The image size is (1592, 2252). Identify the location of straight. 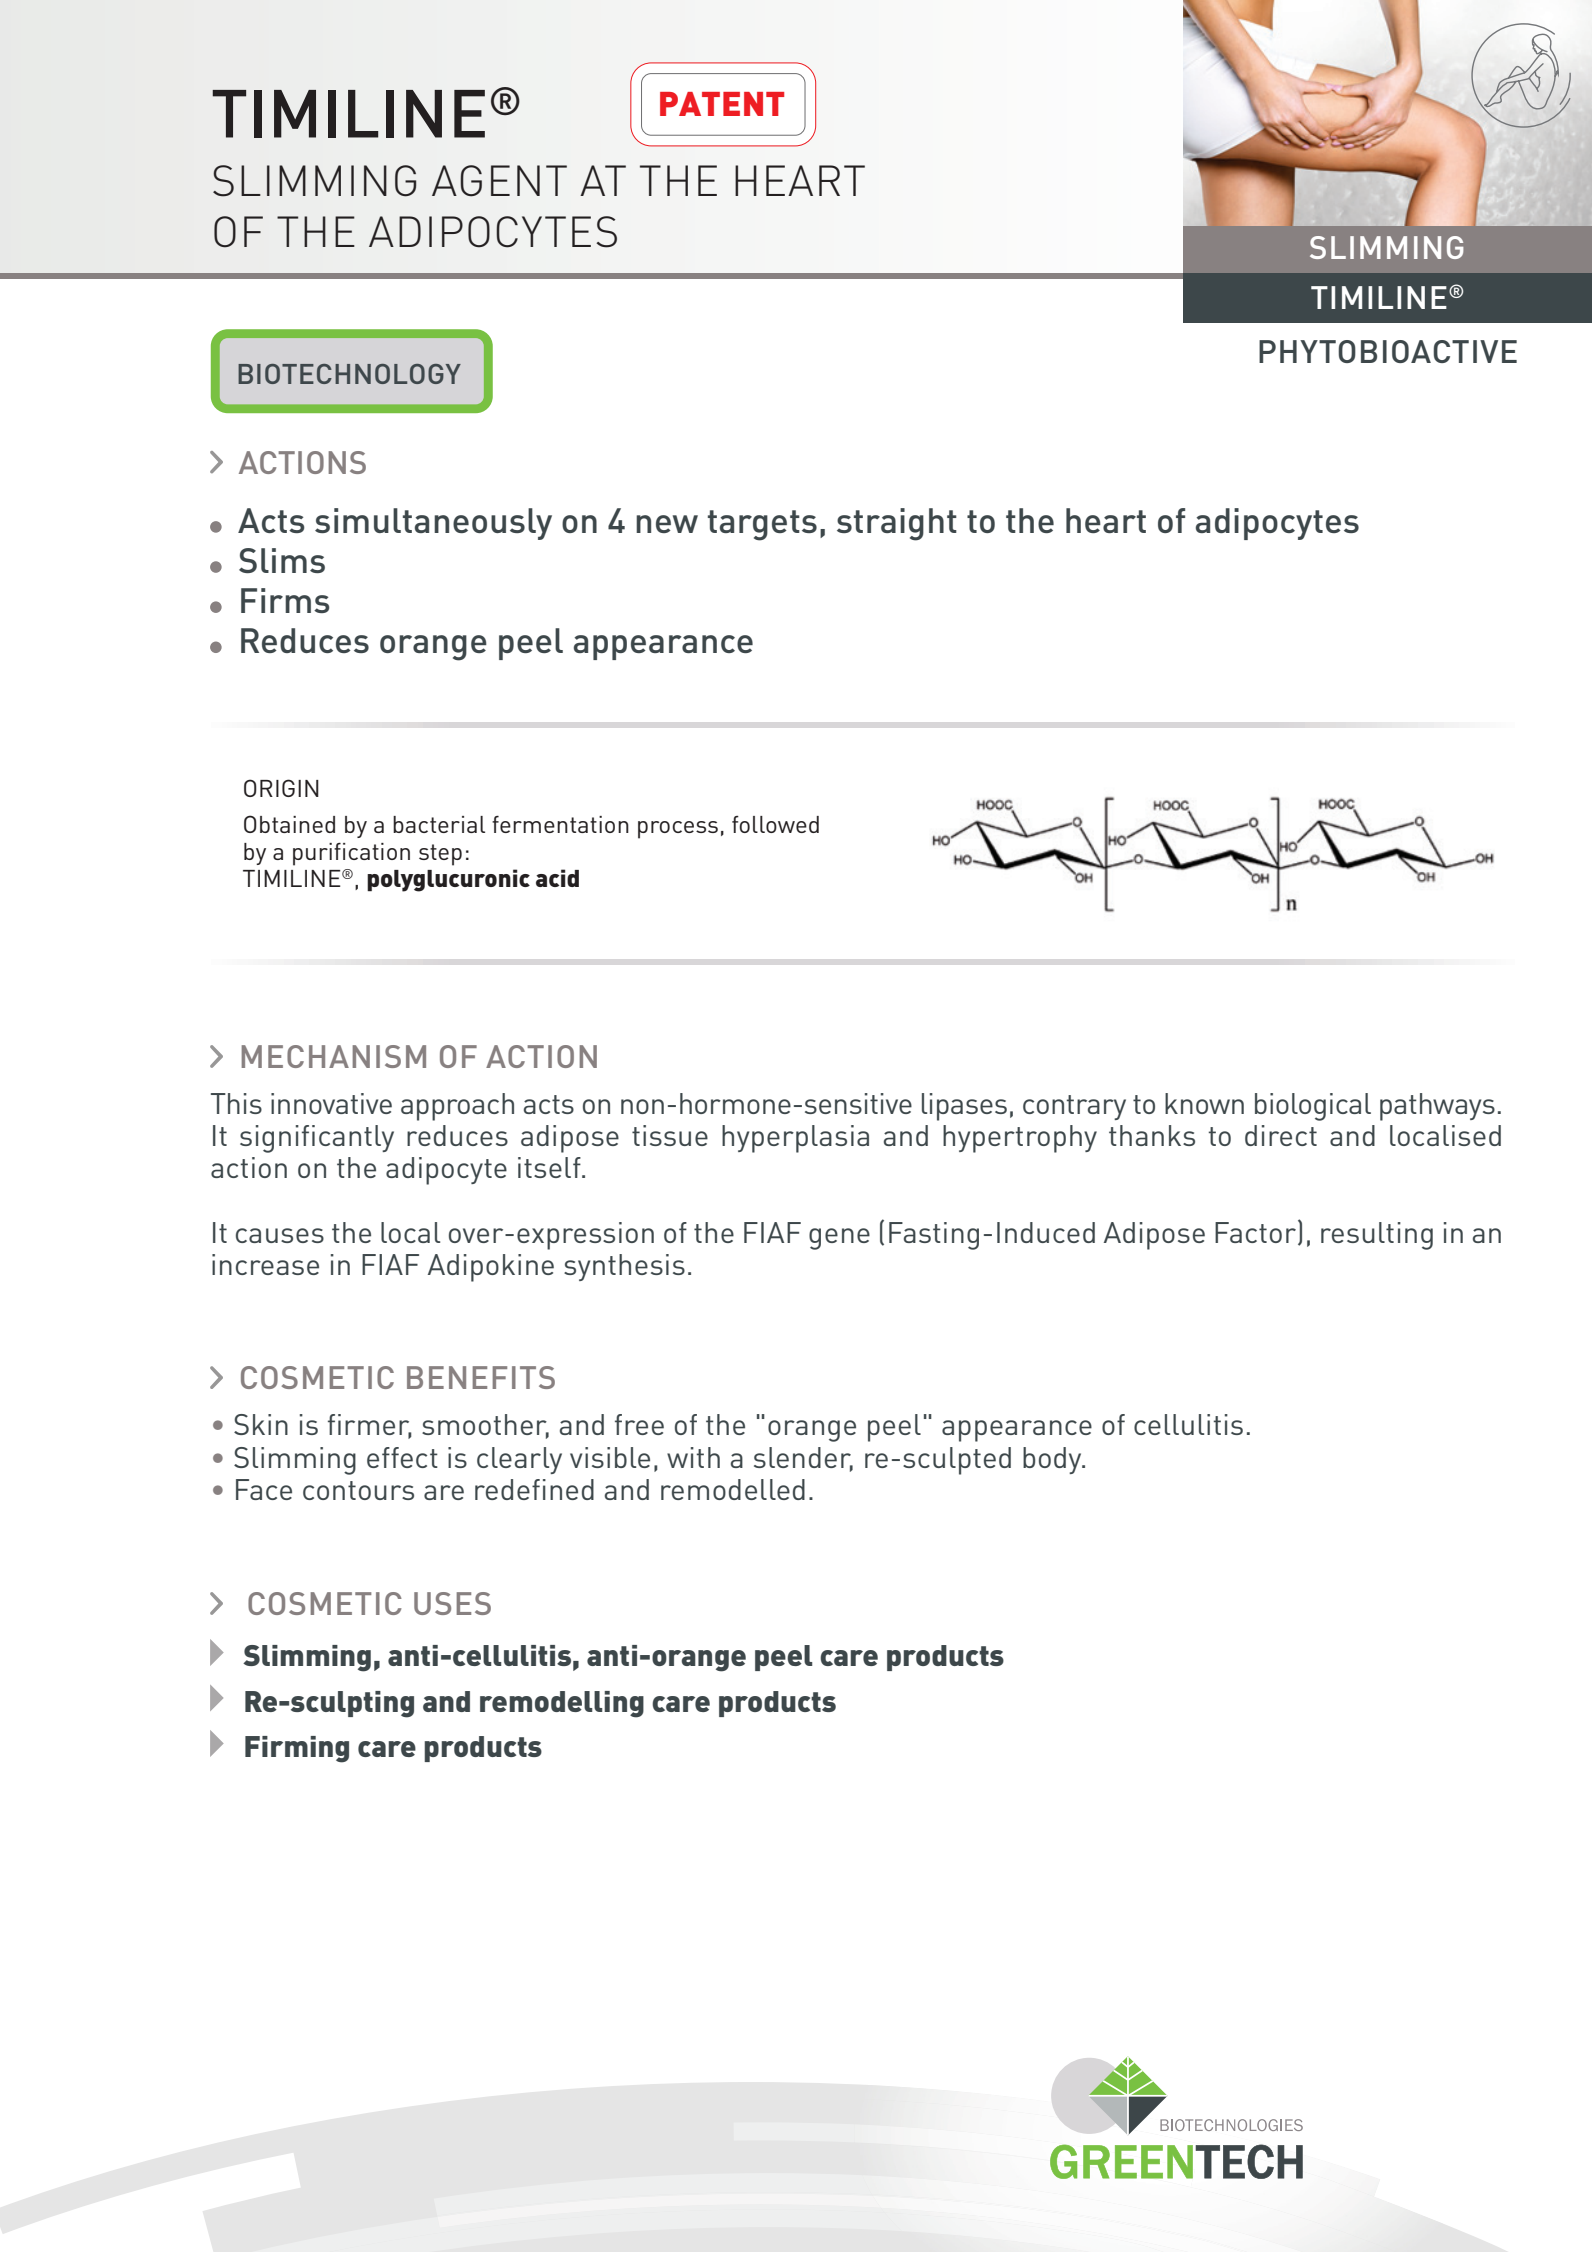
(897, 524).
